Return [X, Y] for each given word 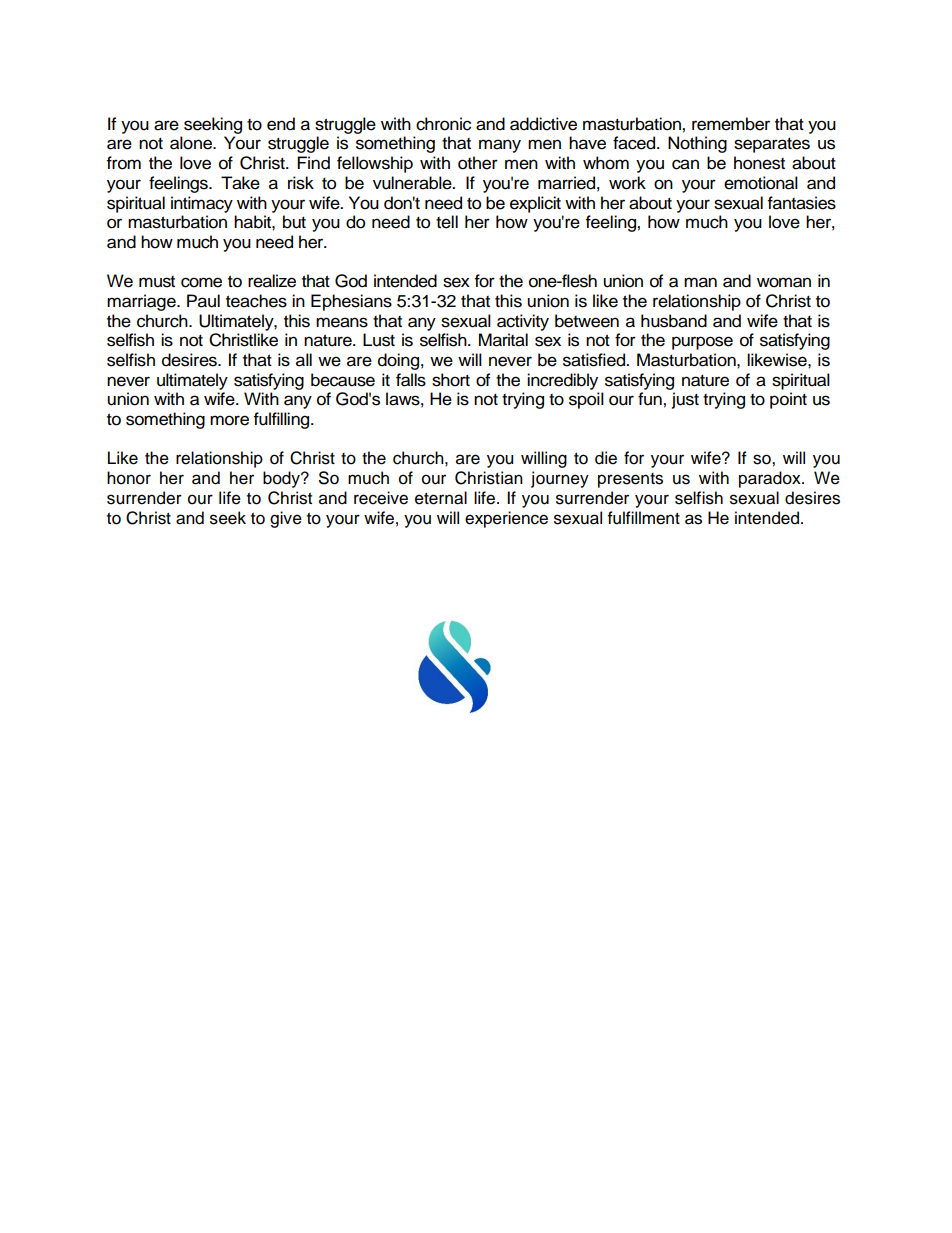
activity [523, 322]
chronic [443, 124]
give [286, 519]
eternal [441, 498]
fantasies [802, 203]
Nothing [697, 144]
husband [674, 321]
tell [447, 222]
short [451, 380]
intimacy [202, 204]
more [229, 420]
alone [192, 143]
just [685, 400]
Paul [203, 301]
